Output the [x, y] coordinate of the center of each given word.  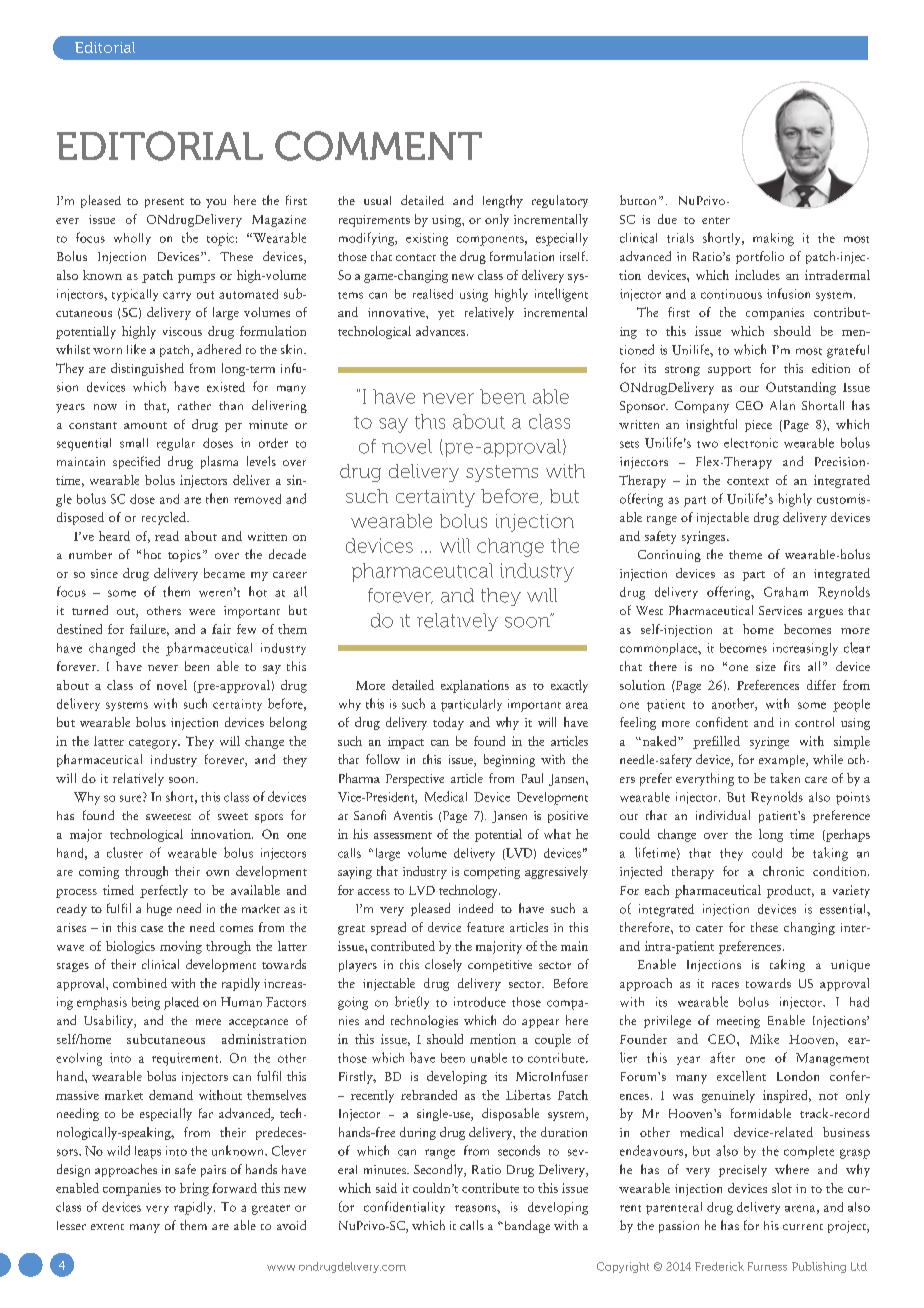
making [773, 239]
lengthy [503, 201]
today [448, 723]
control [814, 722]
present [164, 203]
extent [107, 1227]
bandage [526, 1226]
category [154, 744]
